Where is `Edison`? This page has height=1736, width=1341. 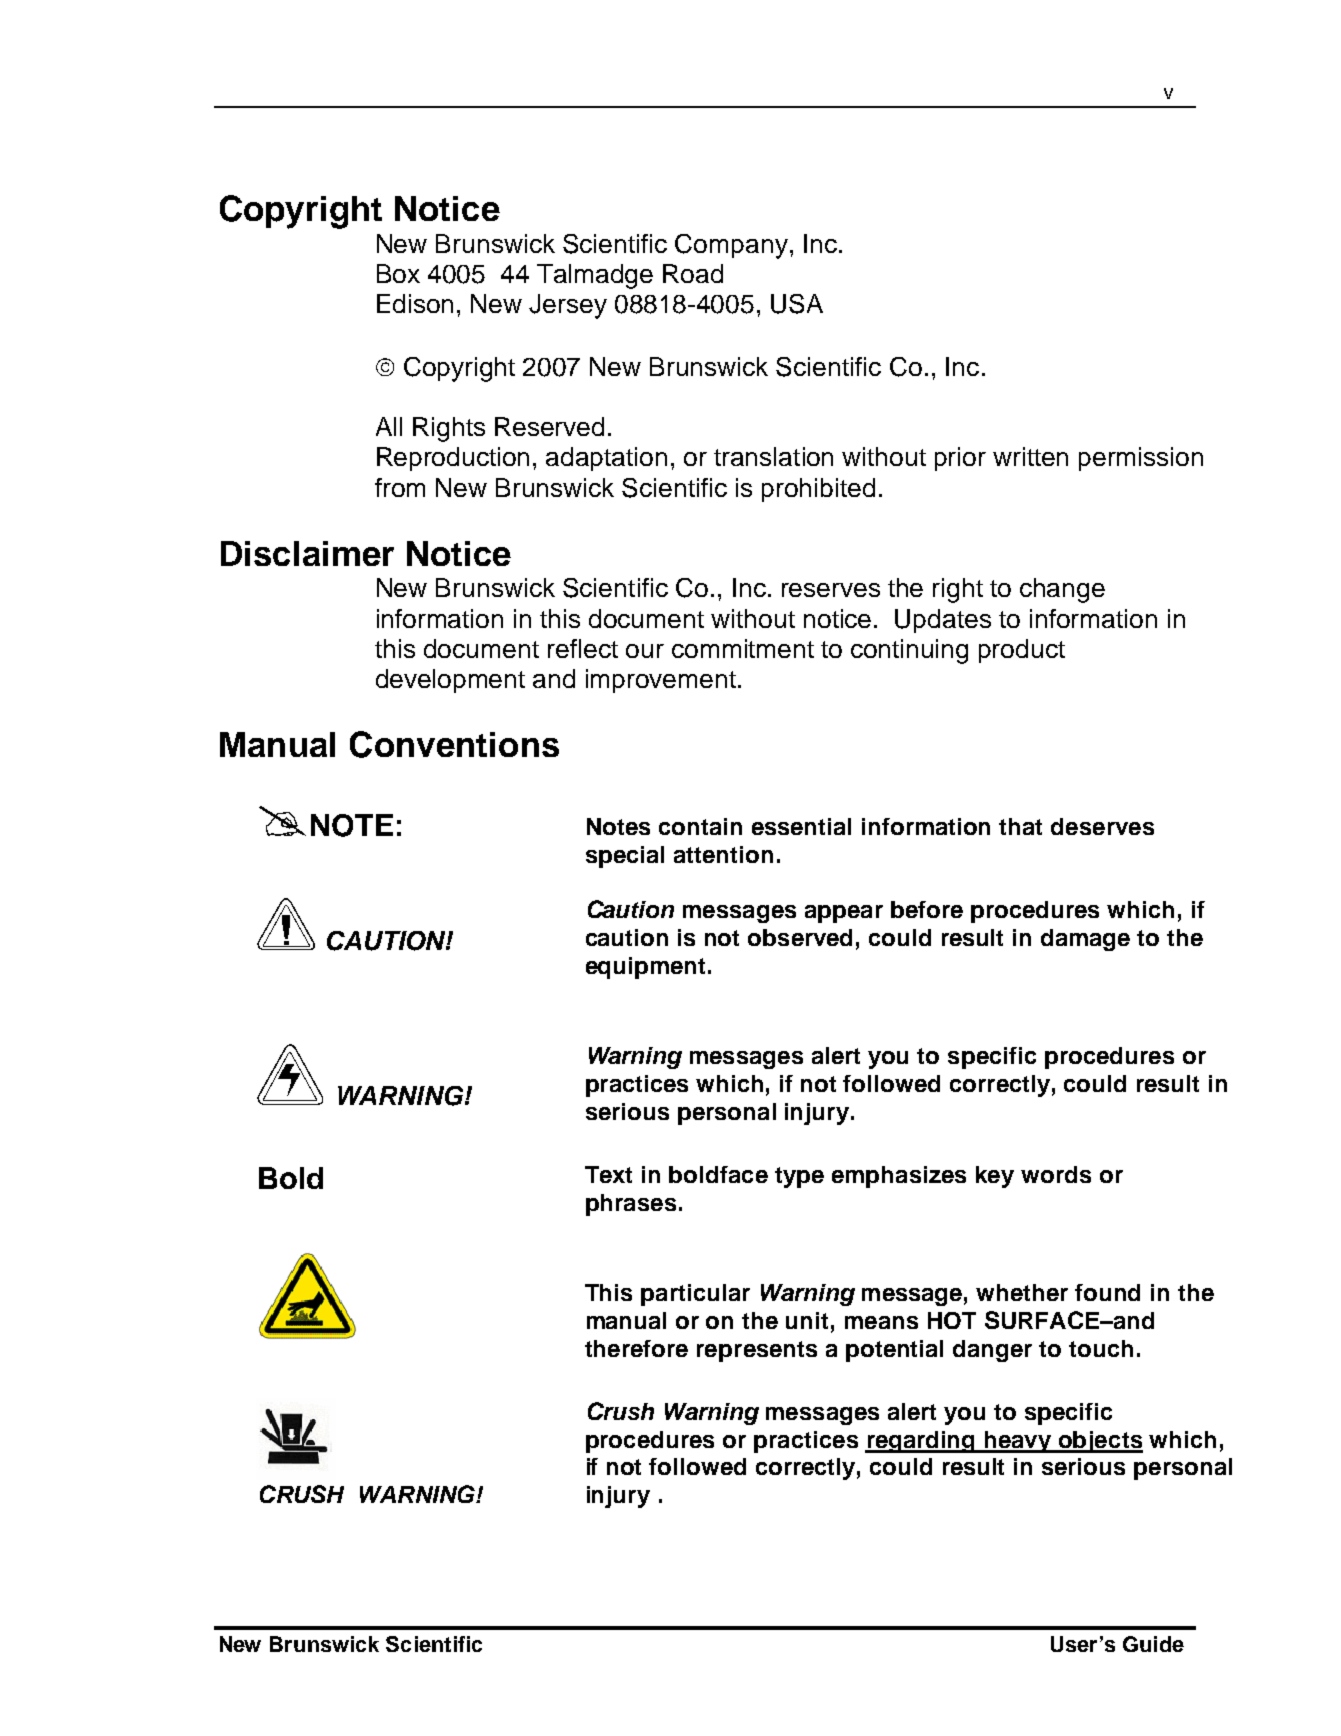 Edison is located at coordinates (415, 303).
